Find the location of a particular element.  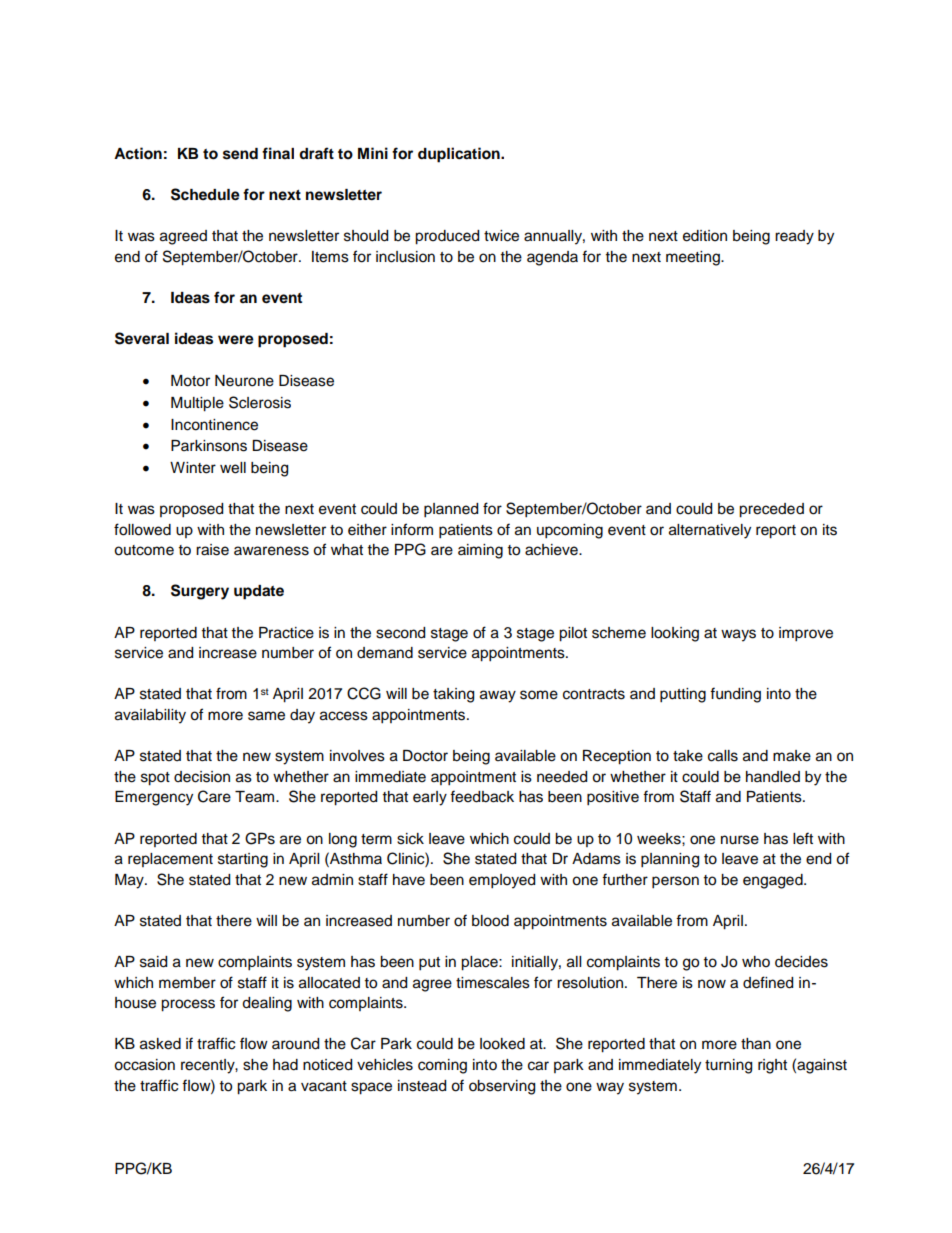

looked is located at coordinates (502, 1044).
